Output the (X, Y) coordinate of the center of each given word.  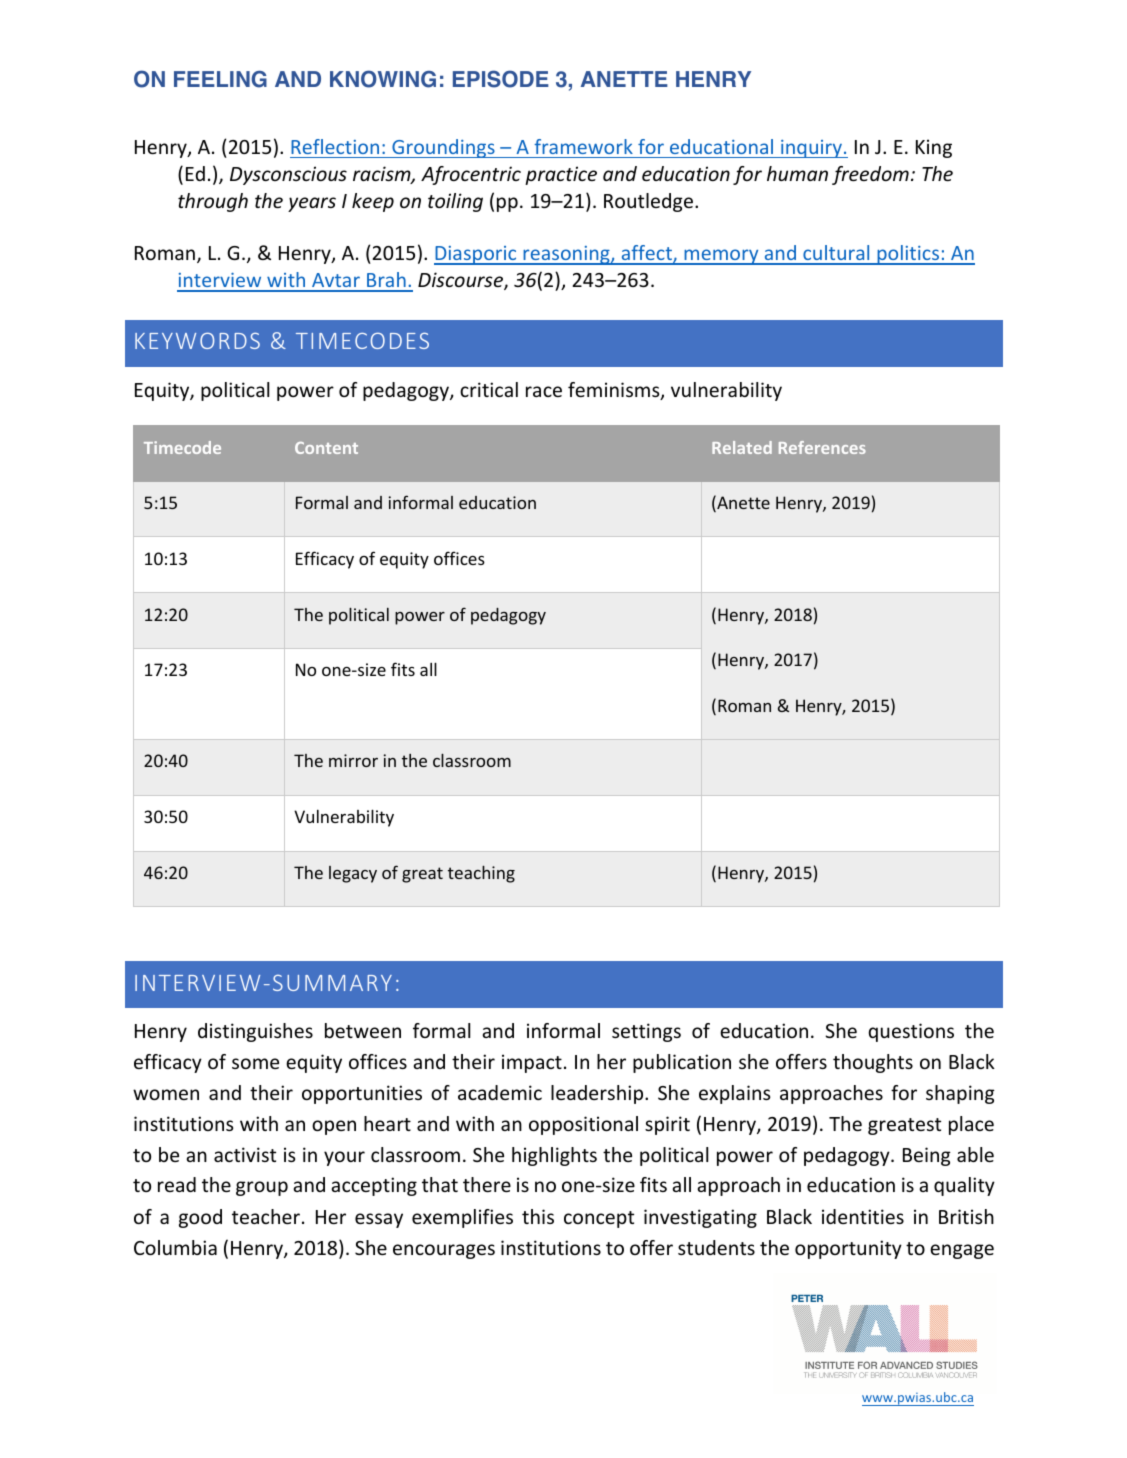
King (934, 148)
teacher (266, 1216)
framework (583, 146)
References (822, 447)
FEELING (220, 79)
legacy (353, 874)
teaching (481, 874)
